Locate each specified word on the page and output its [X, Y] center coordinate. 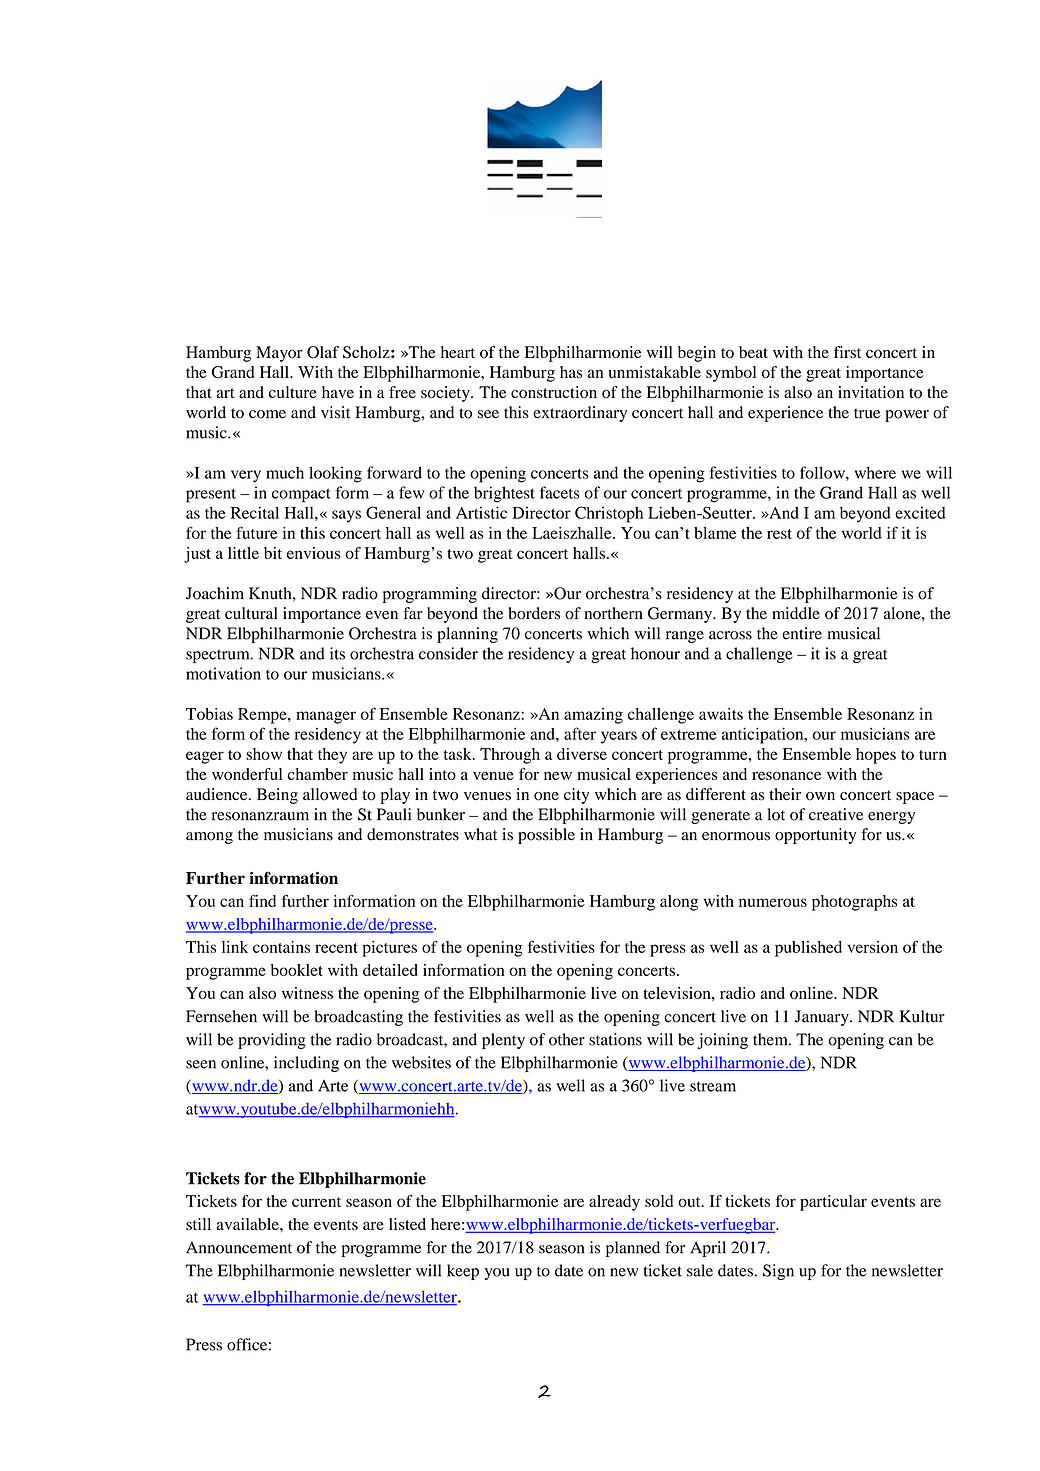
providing [272, 1041]
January [823, 1018]
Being [277, 796]
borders [534, 613]
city [576, 796]
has [571, 372]
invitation [871, 392]
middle [796, 613]
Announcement [239, 1247]
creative [836, 814]
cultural [251, 613]
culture [293, 392]
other [567, 1039]
